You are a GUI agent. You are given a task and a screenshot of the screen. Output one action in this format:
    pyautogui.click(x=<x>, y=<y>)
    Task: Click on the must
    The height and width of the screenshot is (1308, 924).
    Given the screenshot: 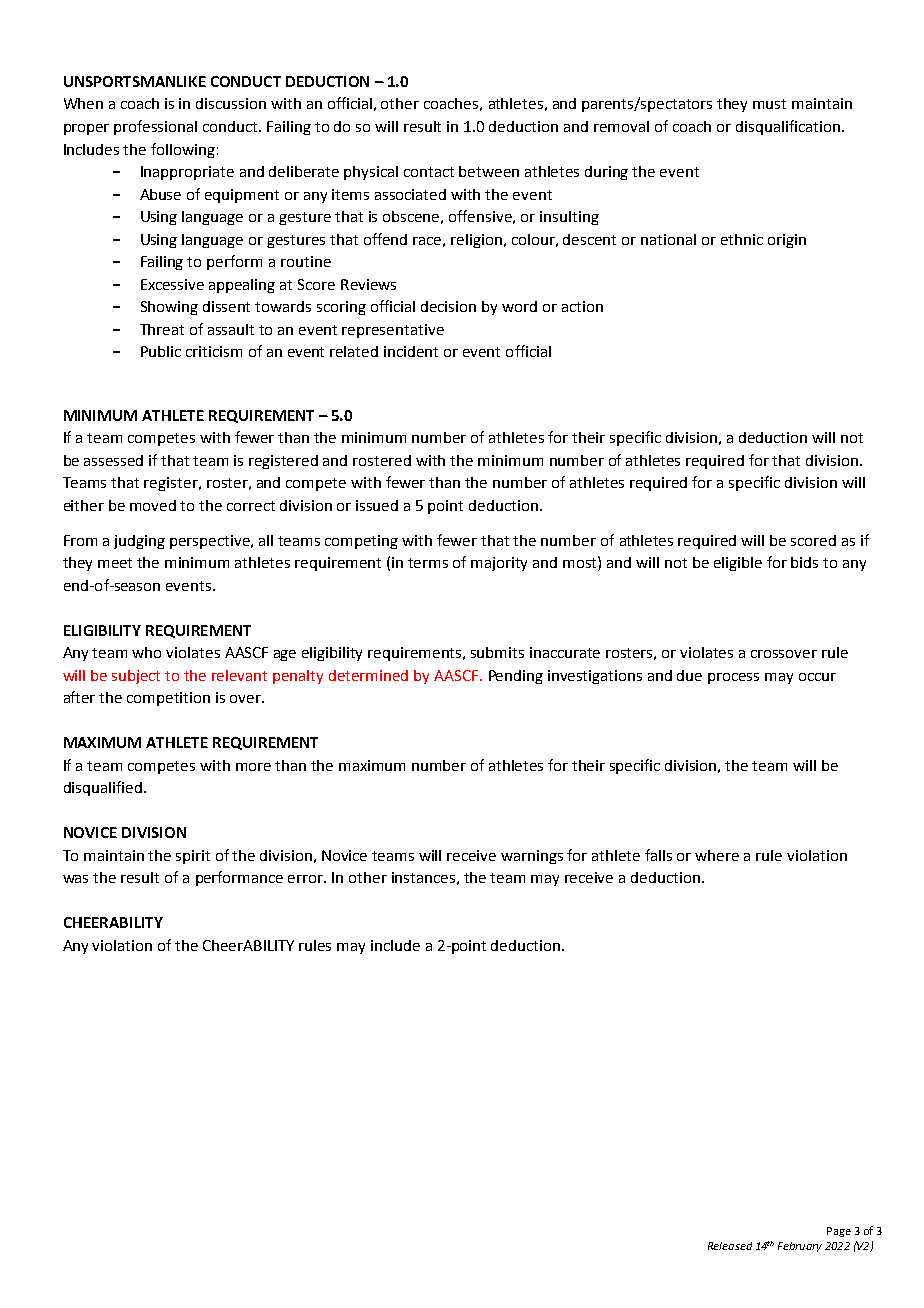 What is the action you would take?
    pyautogui.click(x=769, y=104)
